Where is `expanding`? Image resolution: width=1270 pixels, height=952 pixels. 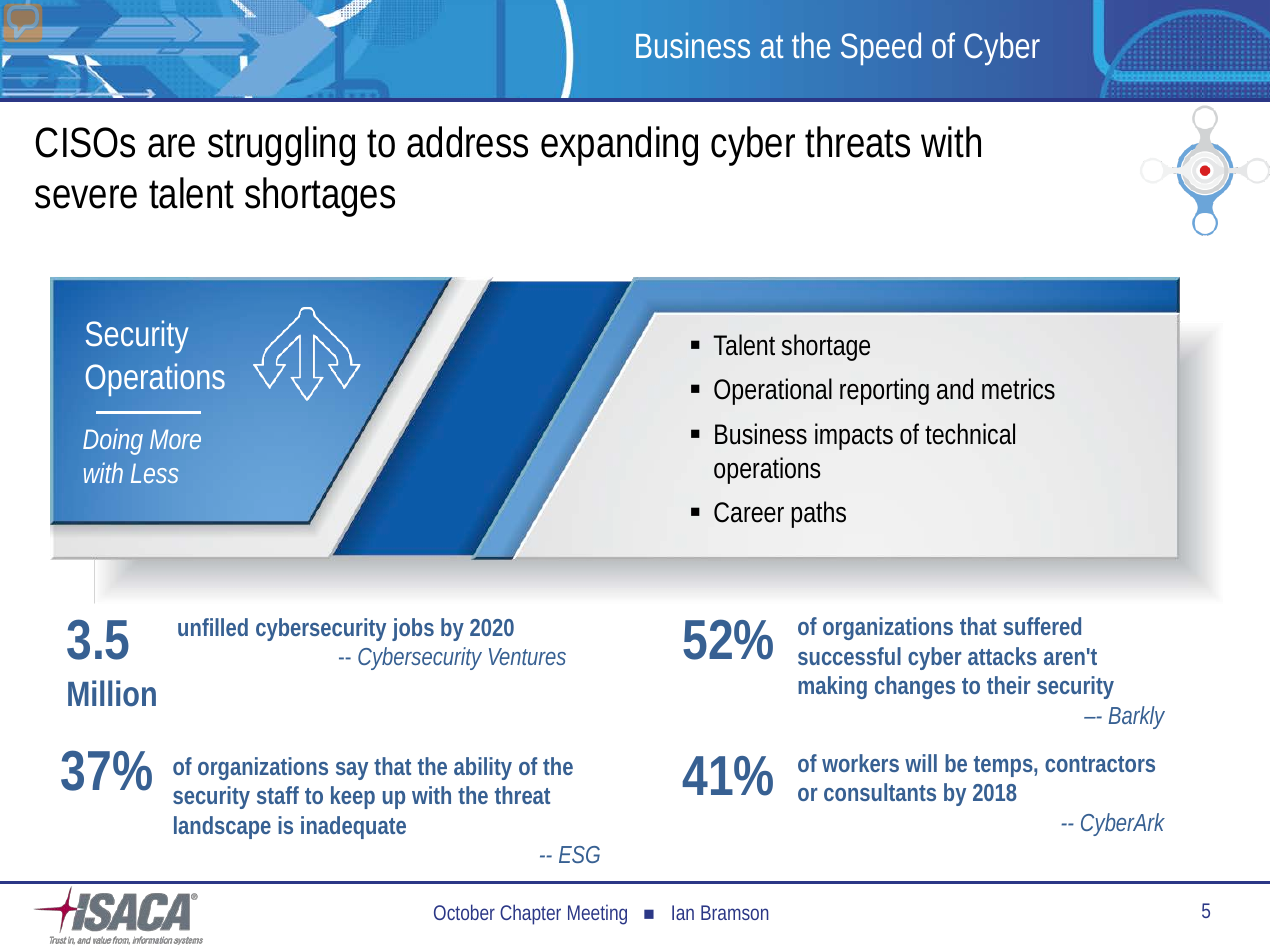
expanding is located at coordinates (619, 146).
